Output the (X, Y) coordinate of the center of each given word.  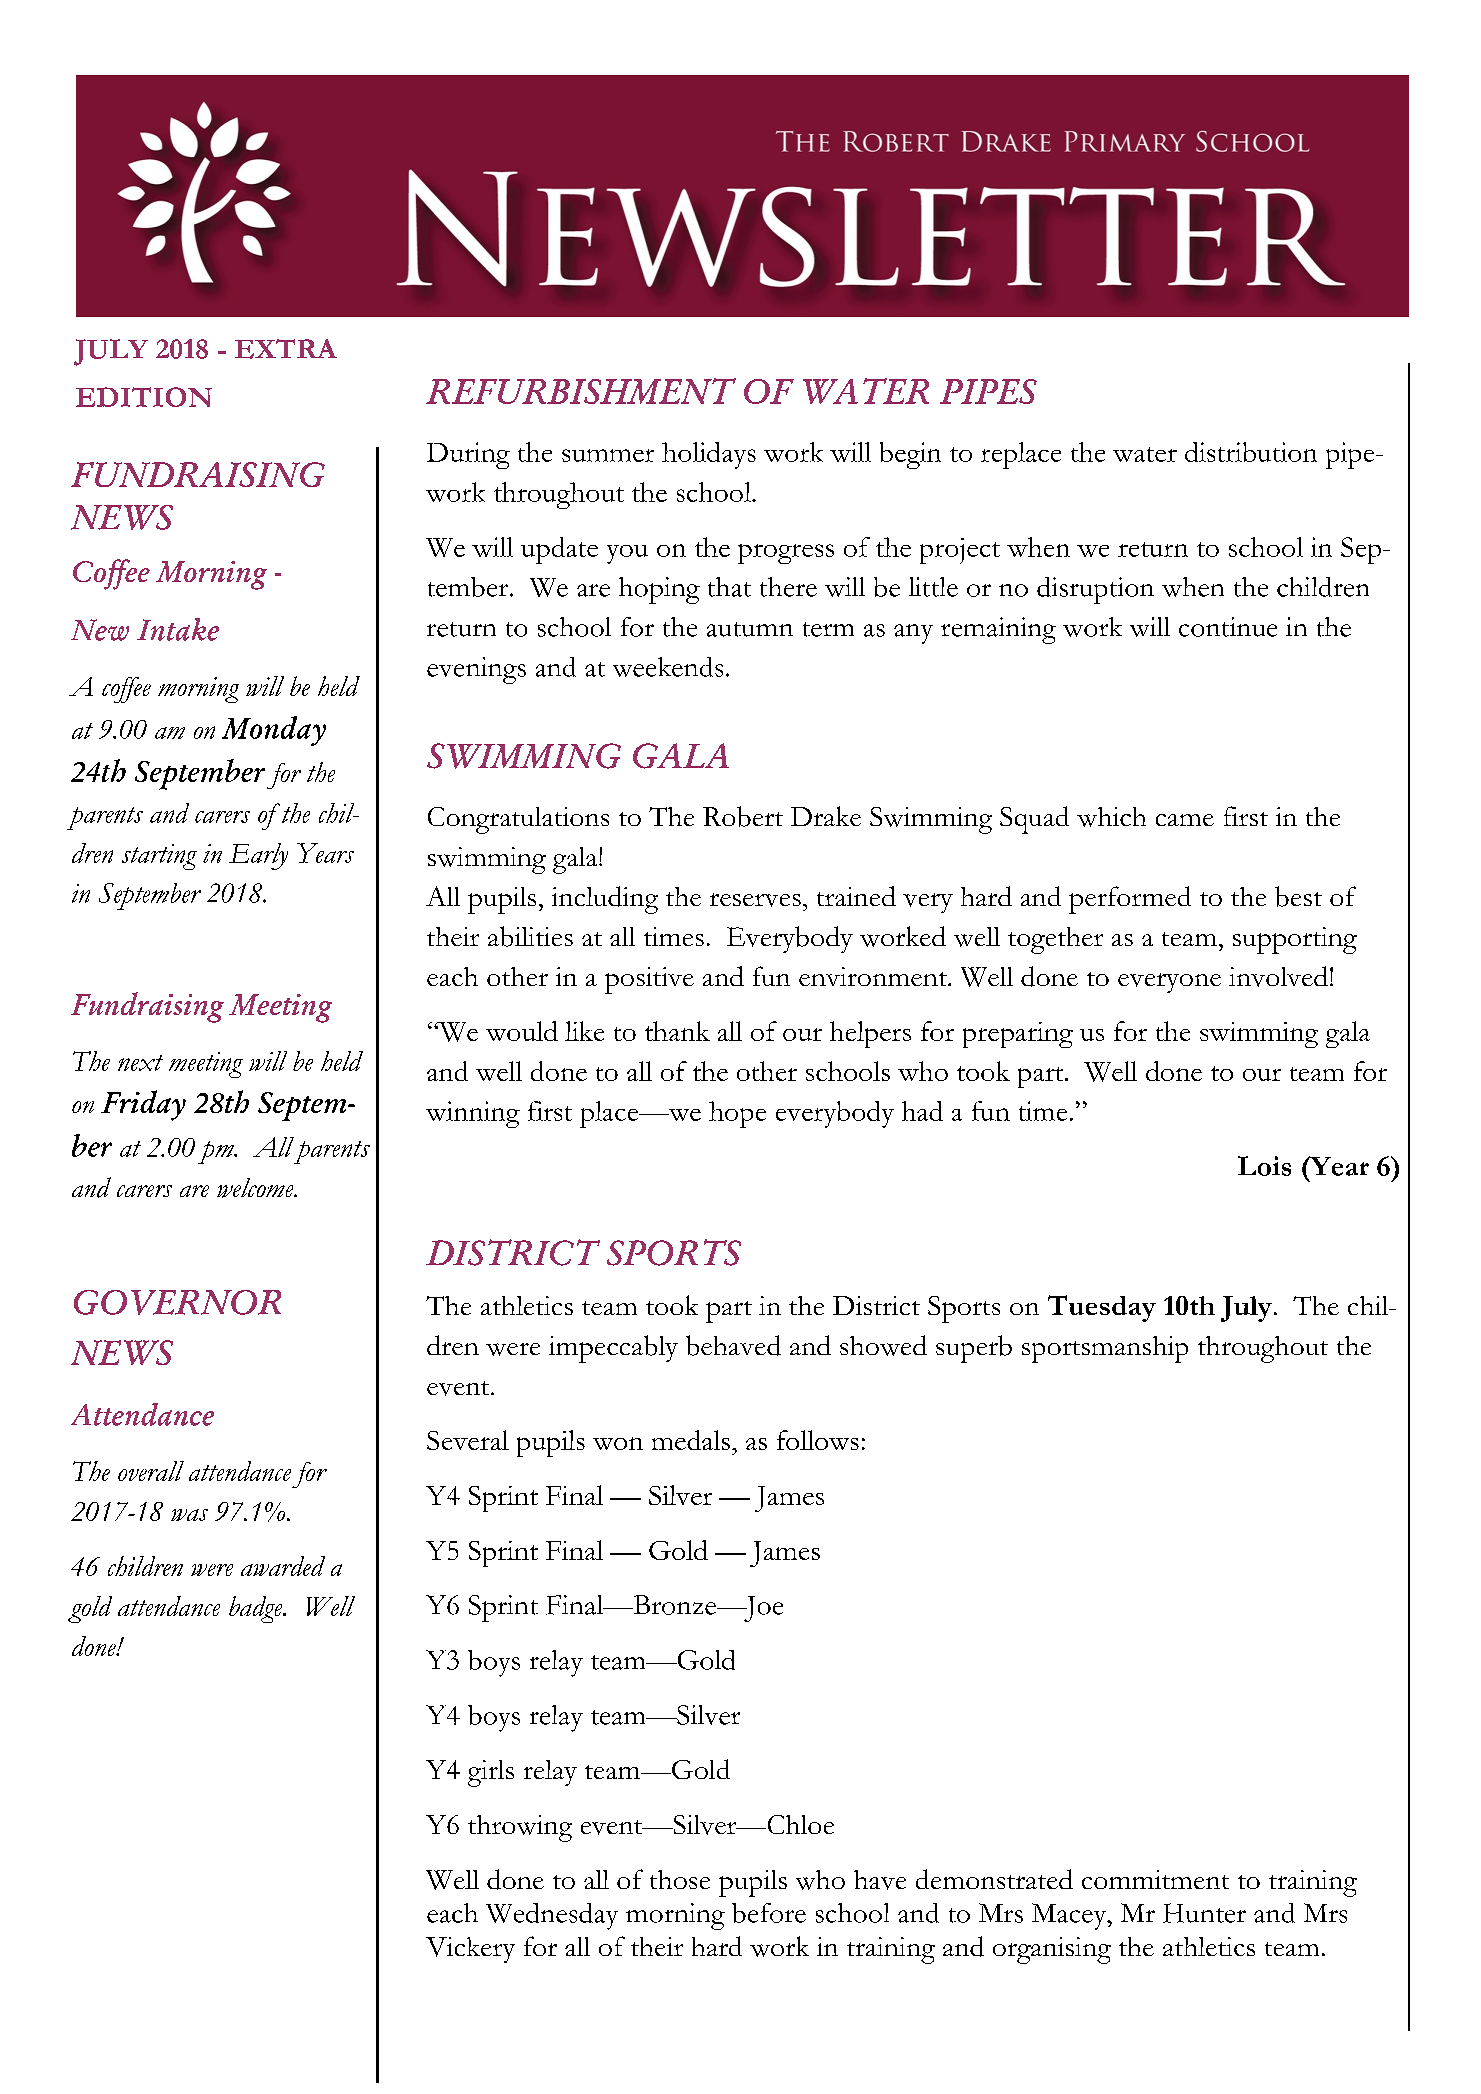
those (680, 1879)
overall (151, 1471)
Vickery (470, 1950)
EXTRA (286, 349)
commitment (1155, 1879)
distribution (1251, 452)
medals (691, 1440)
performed (1130, 900)
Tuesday (1102, 1308)
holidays (709, 455)
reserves (755, 900)
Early (258, 856)
